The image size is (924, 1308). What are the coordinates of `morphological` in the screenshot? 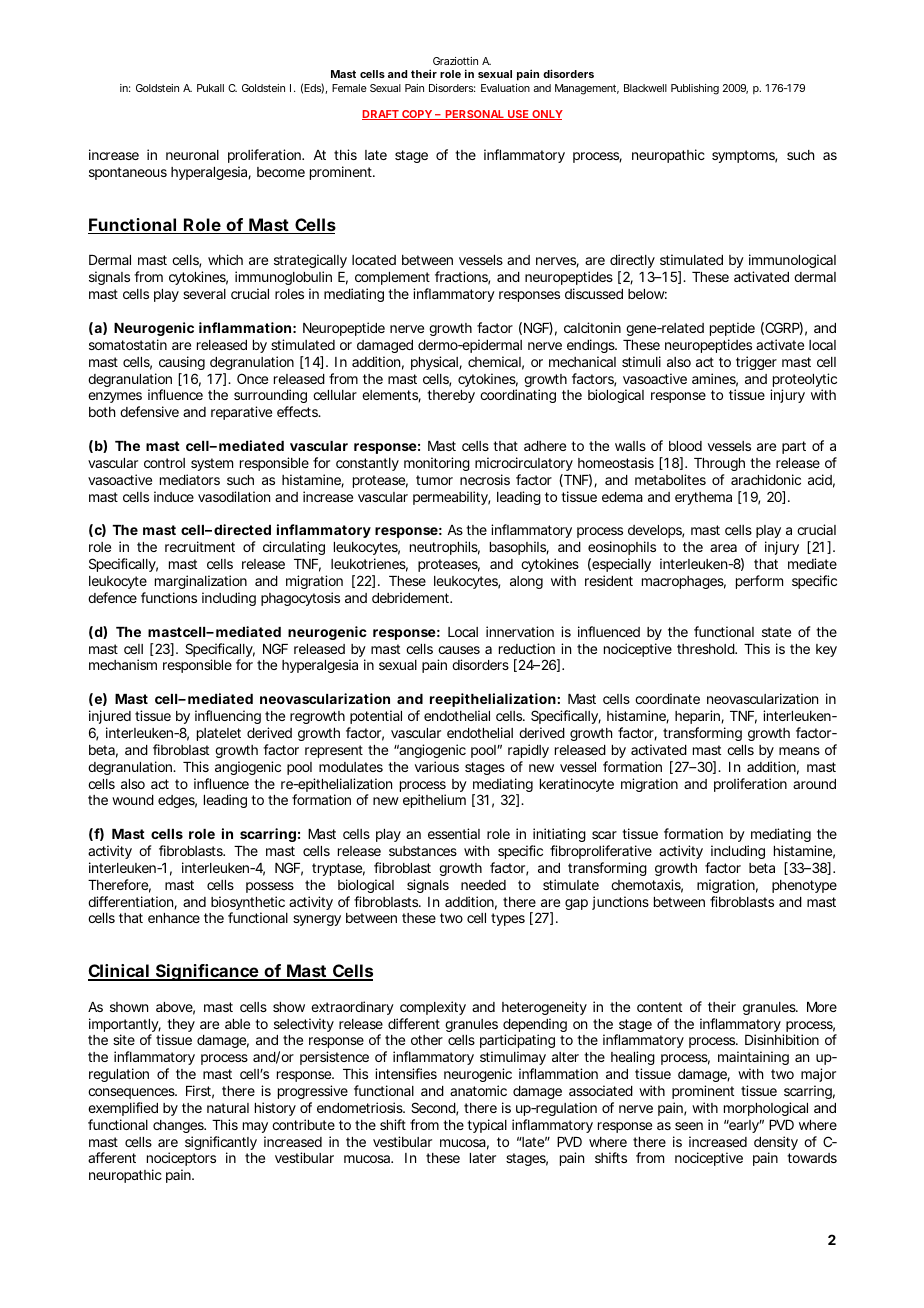 It's located at (766, 1109).
